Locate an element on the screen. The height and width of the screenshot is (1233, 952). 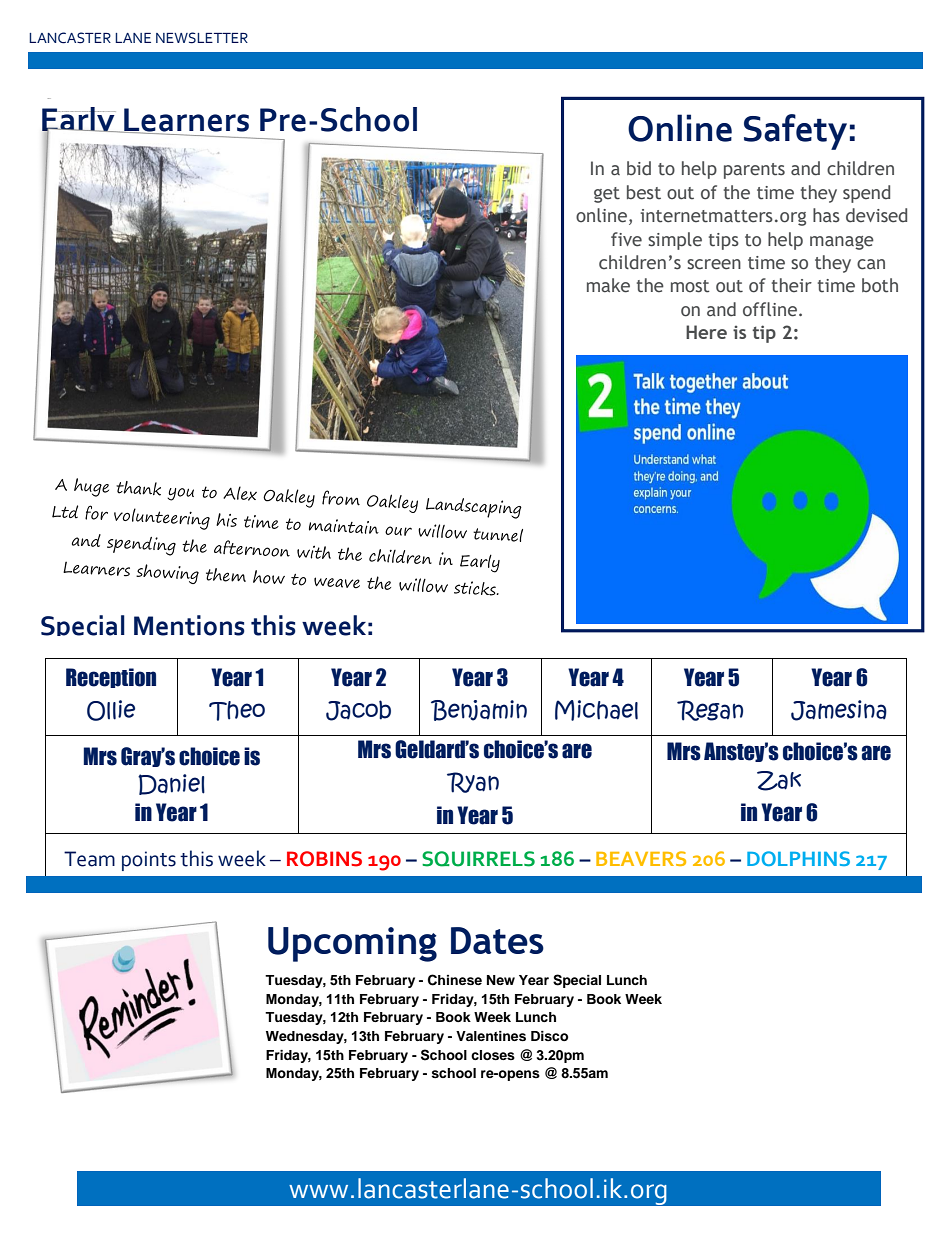
NEWSLETTER is located at coordinates (202, 38).
